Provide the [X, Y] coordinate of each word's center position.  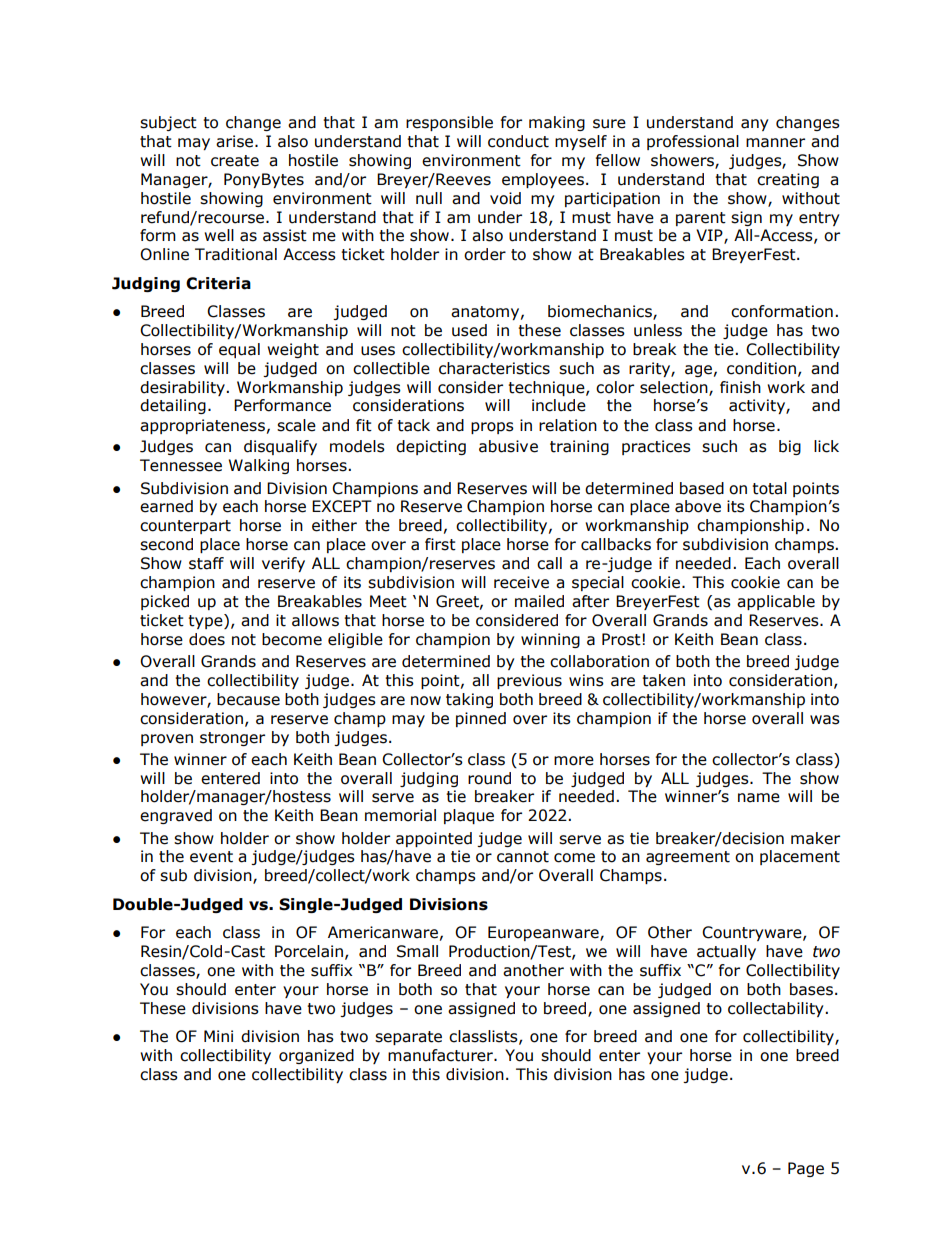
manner [775, 143]
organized [316, 1056]
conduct [518, 141]
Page [806, 1169]
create [235, 161]
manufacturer [441, 1055]
